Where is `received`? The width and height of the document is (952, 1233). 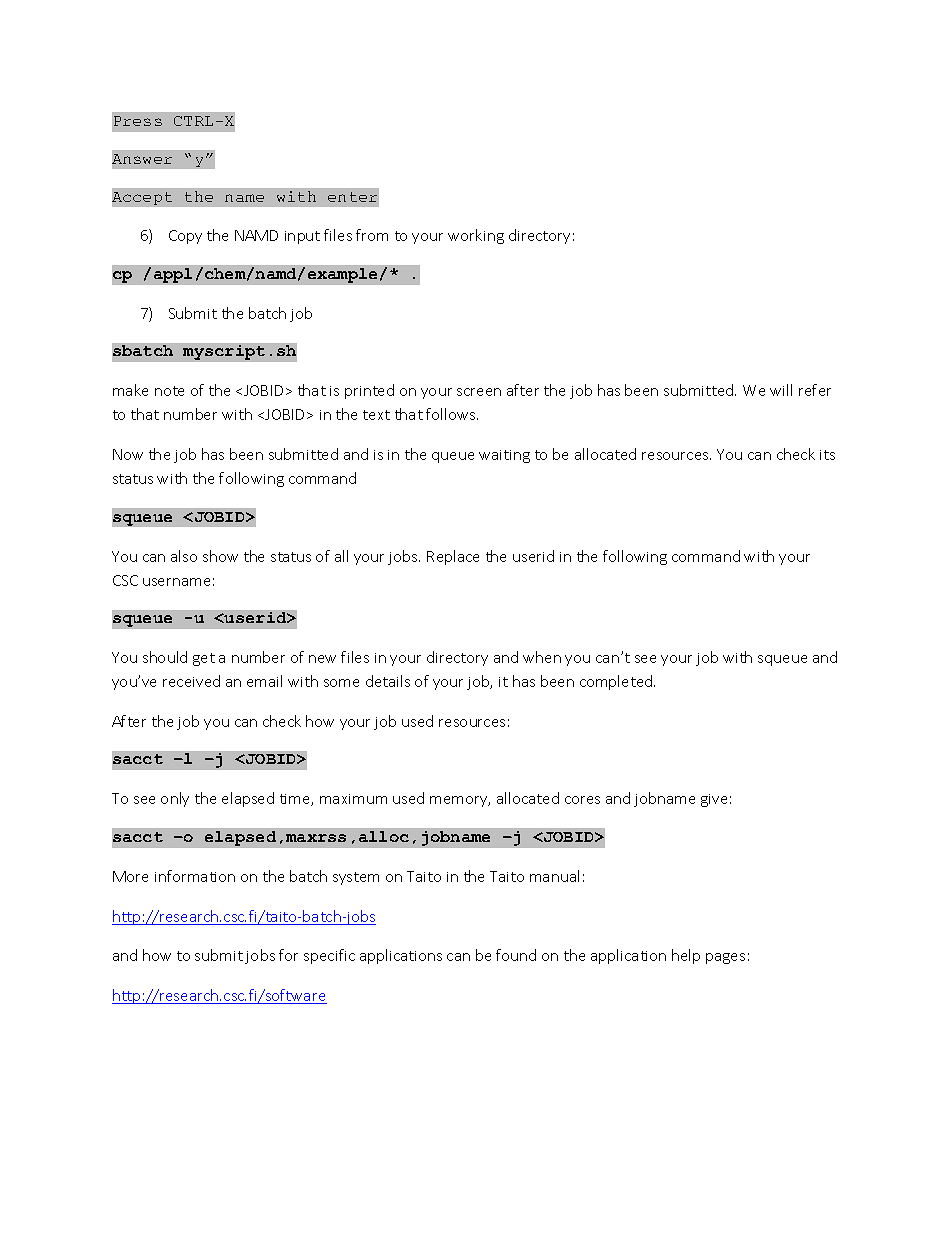
received is located at coordinates (191, 681).
